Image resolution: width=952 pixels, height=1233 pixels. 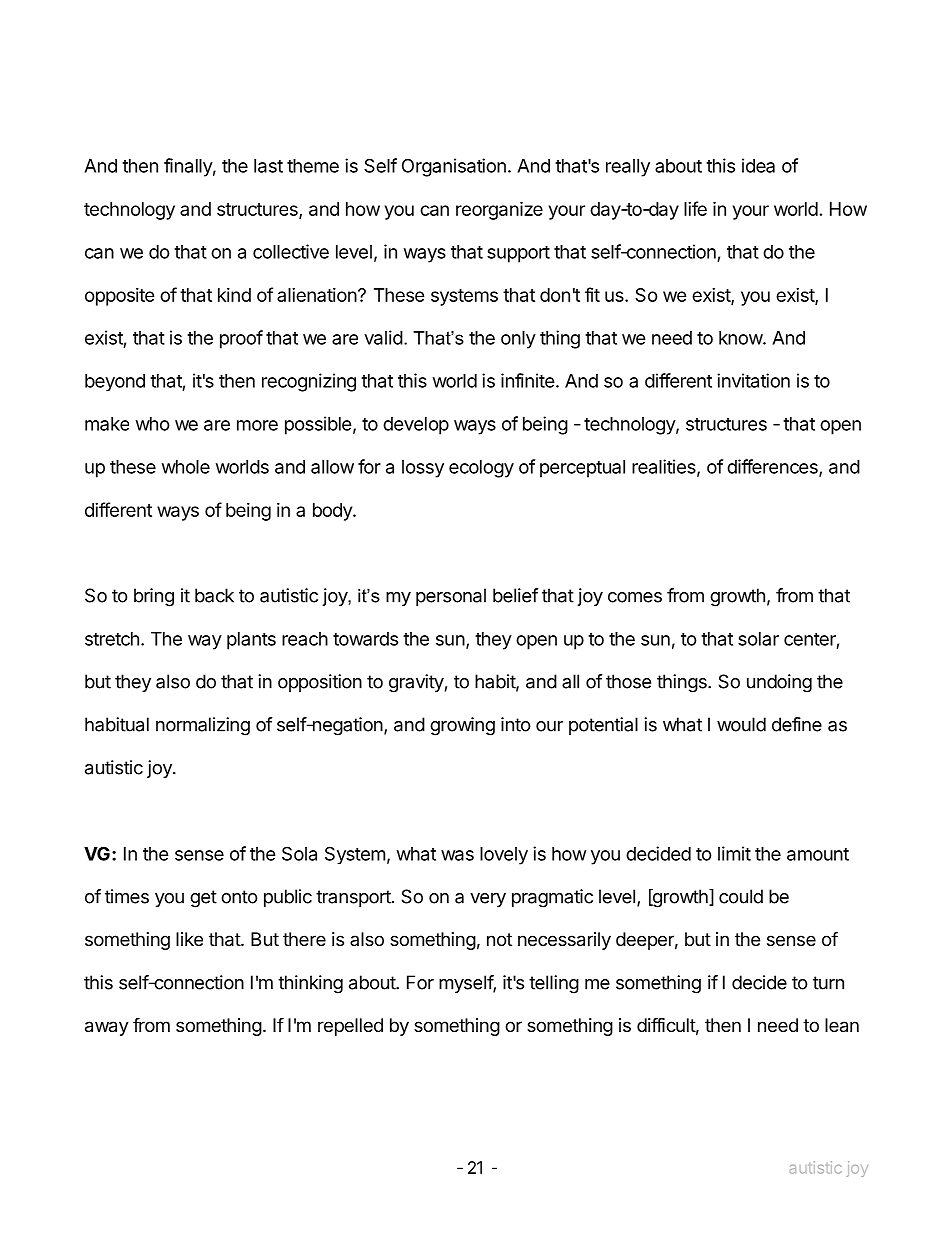 I want to click on idea, so click(x=758, y=165).
